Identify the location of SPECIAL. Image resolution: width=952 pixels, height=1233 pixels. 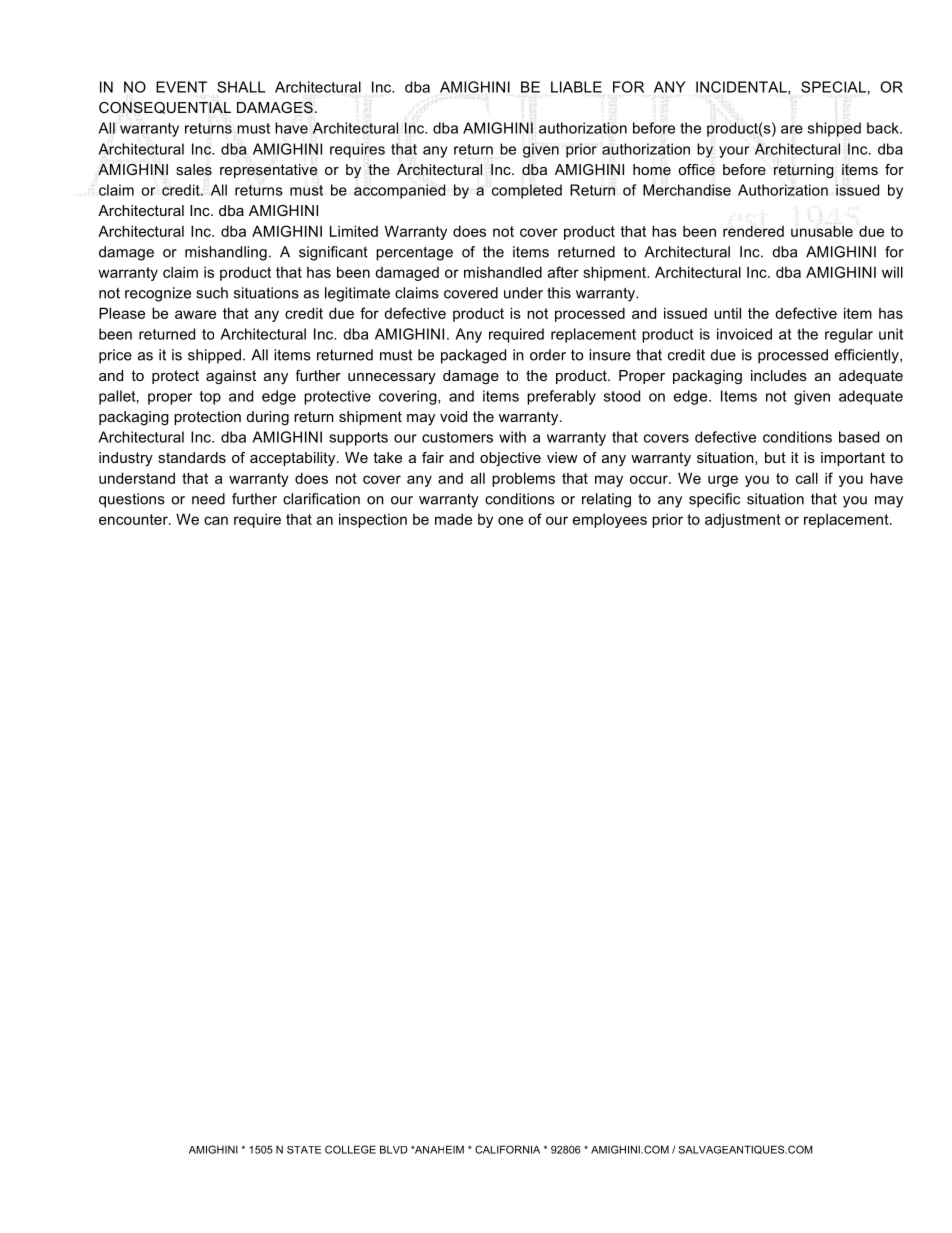
(833, 87).
